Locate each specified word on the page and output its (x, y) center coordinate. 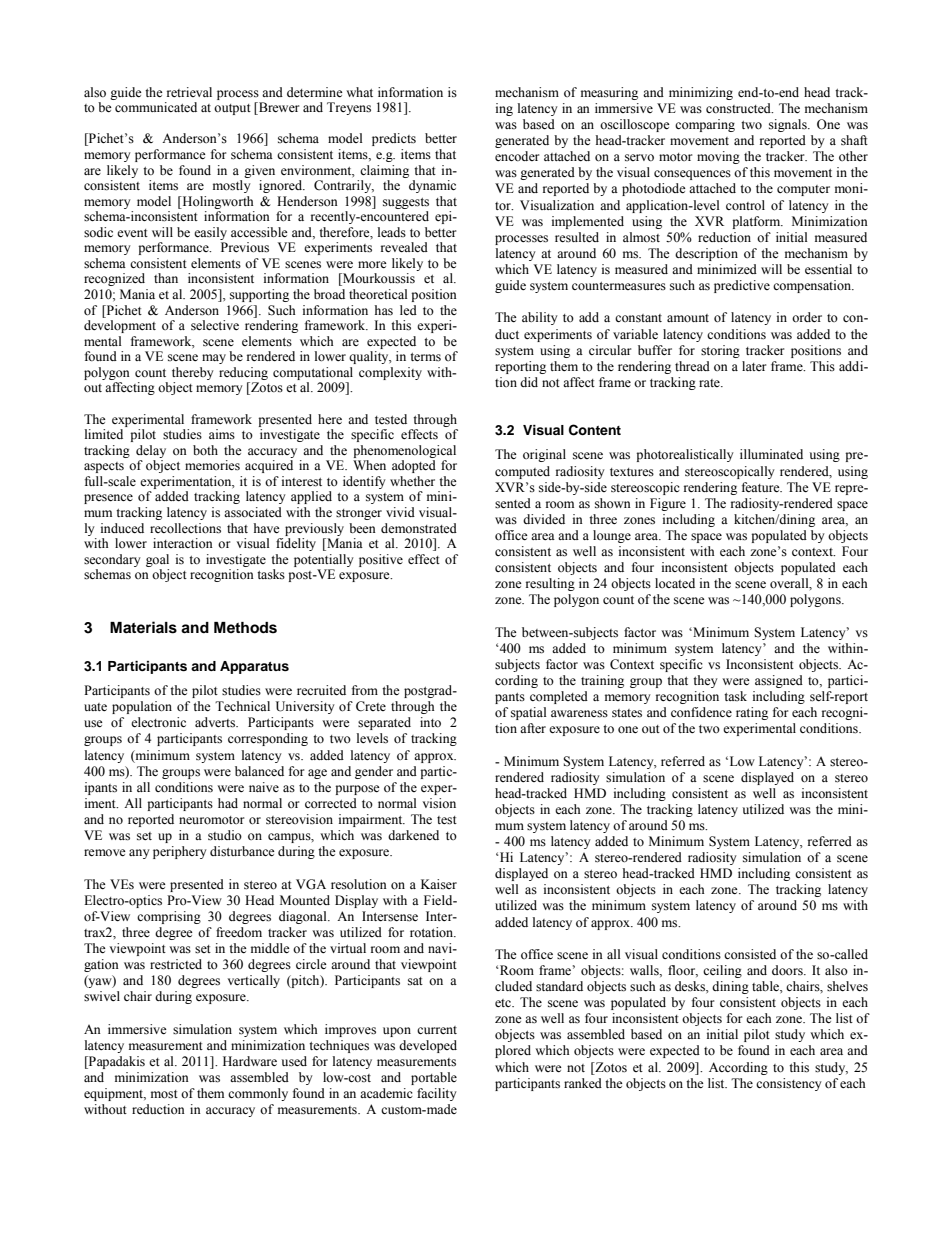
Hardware (250, 1061)
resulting (550, 584)
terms (425, 357)
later (754, 366)
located (675, 583)
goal (157, 560)
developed (428, 1046)
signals (789, 125)
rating (752, 713)
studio (225, 835)
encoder (517, 156)
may (214, 359)
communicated (156, 107)
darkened (413, 835)
